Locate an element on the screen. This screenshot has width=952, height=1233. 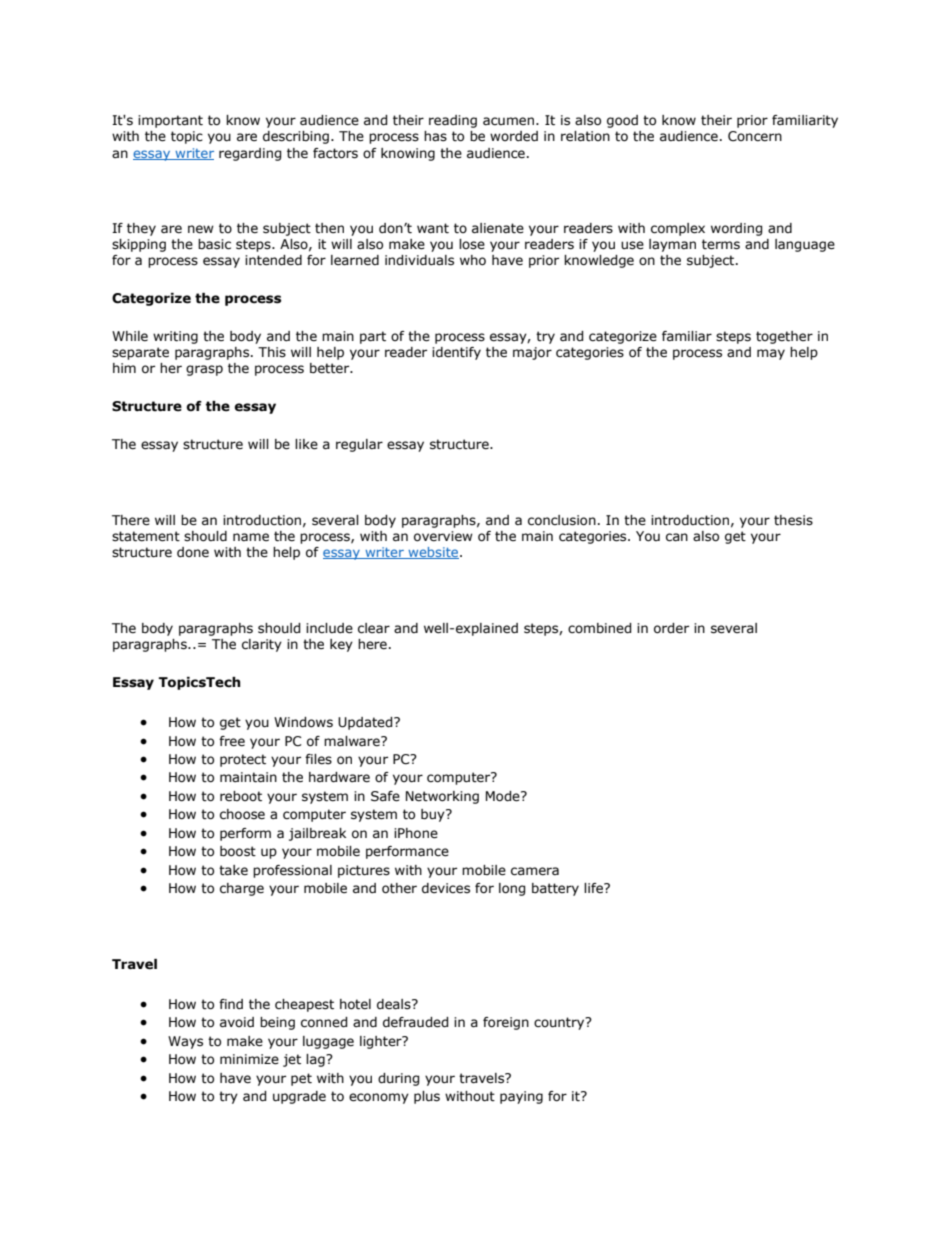
Ways is located at coordinates (185, 1042).
